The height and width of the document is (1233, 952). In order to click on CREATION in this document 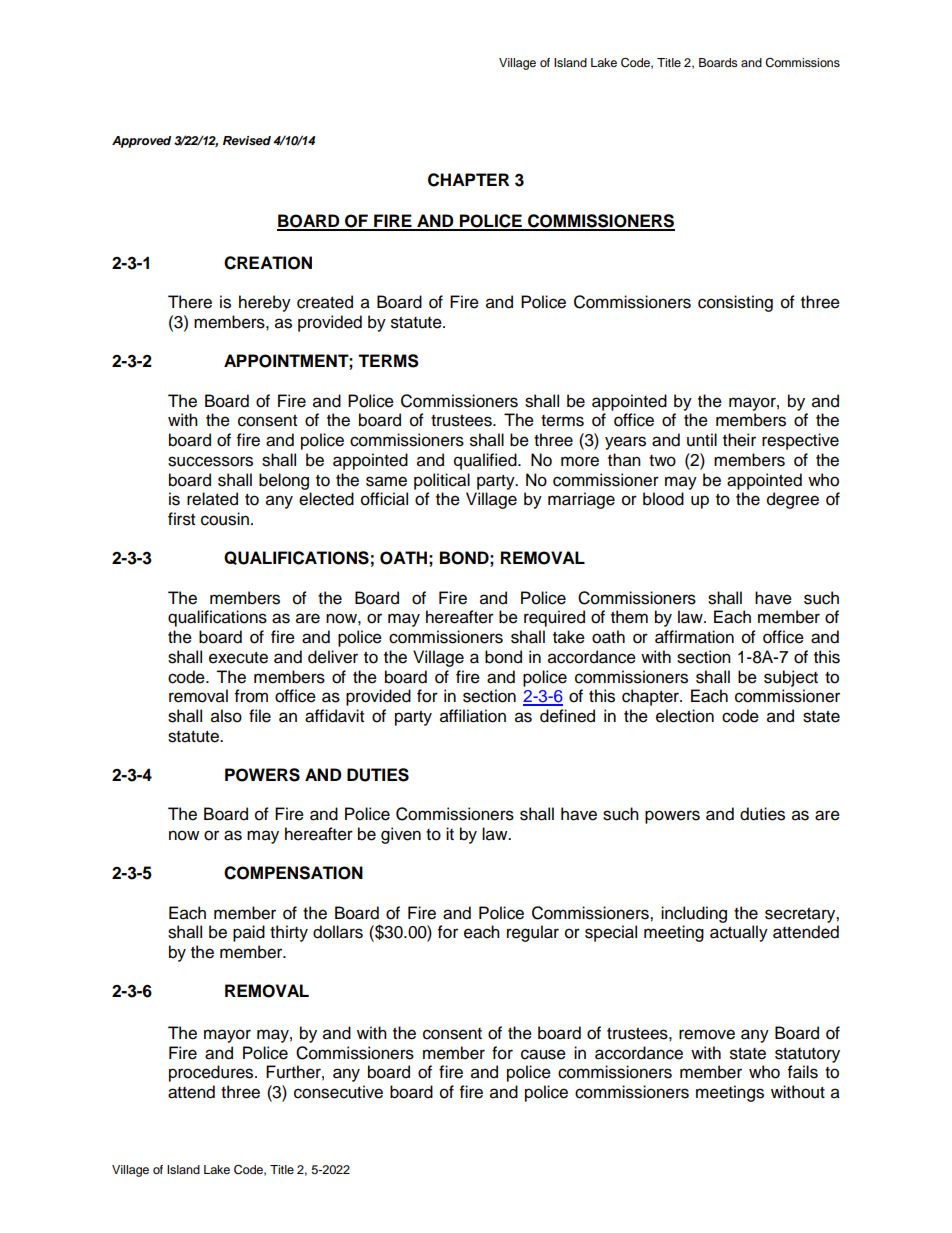, I will do `click(268, 263)`.
